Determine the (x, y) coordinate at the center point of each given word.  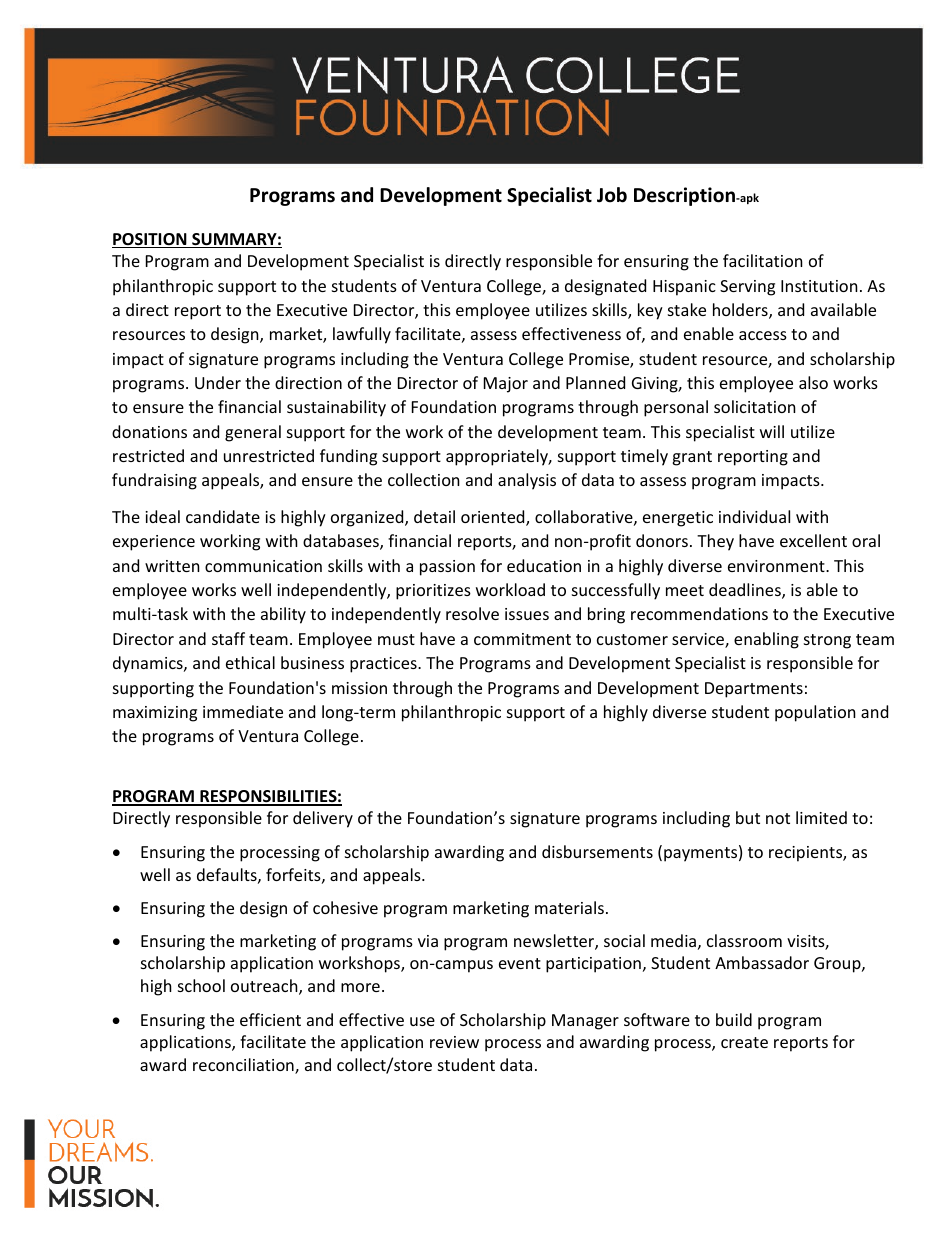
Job (612, 195)
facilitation (763, 260)
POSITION (150, 240)
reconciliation (244, 1066)
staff (228, 638)
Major (506, 385)
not (778, 818)
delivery (323, 819)
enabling (766, 640)
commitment (522, 639)
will (772, 431)
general (253, 433)
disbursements (597, 851)
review (454, 1042)
